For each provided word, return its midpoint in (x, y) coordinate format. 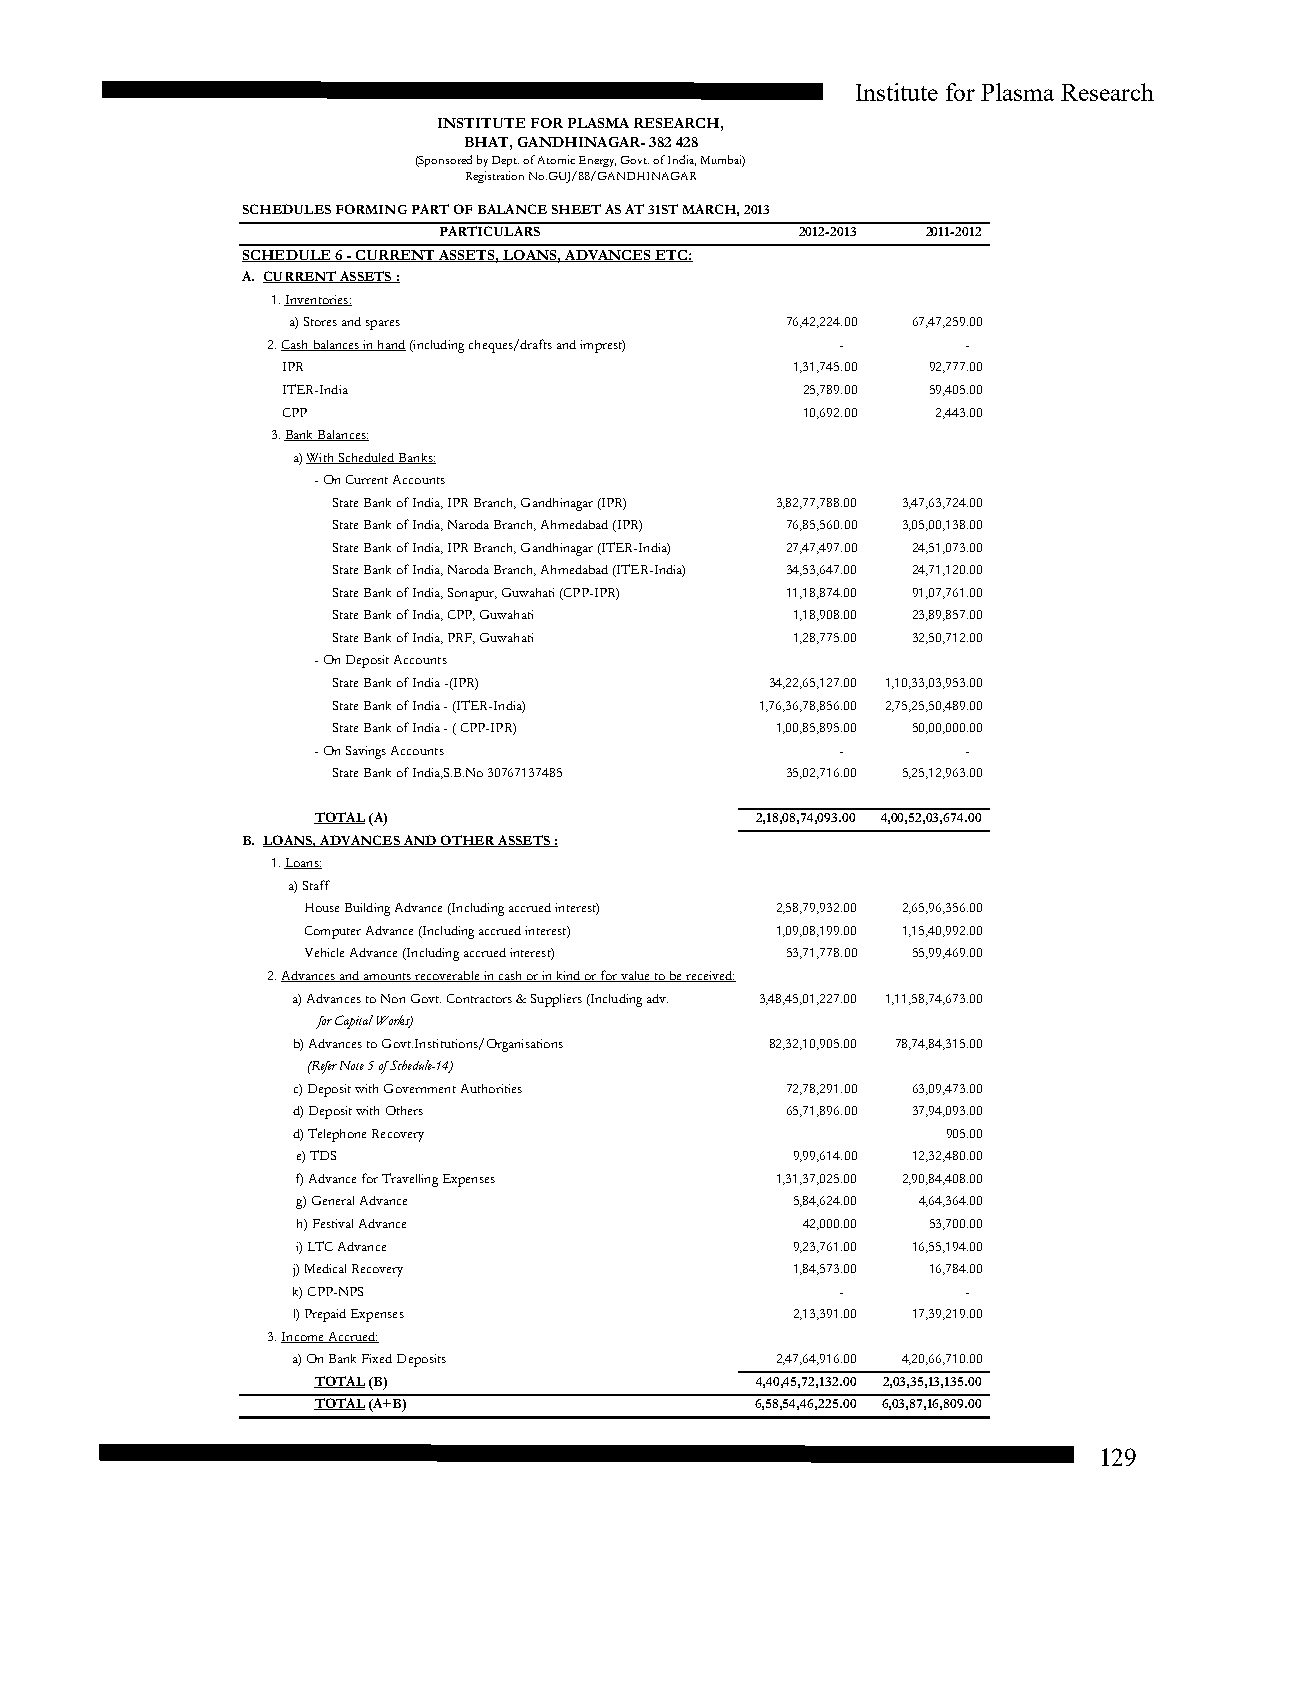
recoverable (447, 976)
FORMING (371, 209)
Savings (366, 752)
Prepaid (325, 1315)
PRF (461, 638)
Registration (495, 177)
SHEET (576, 209)
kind (568, 976)
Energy (597, 161)
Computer (333, 932)
